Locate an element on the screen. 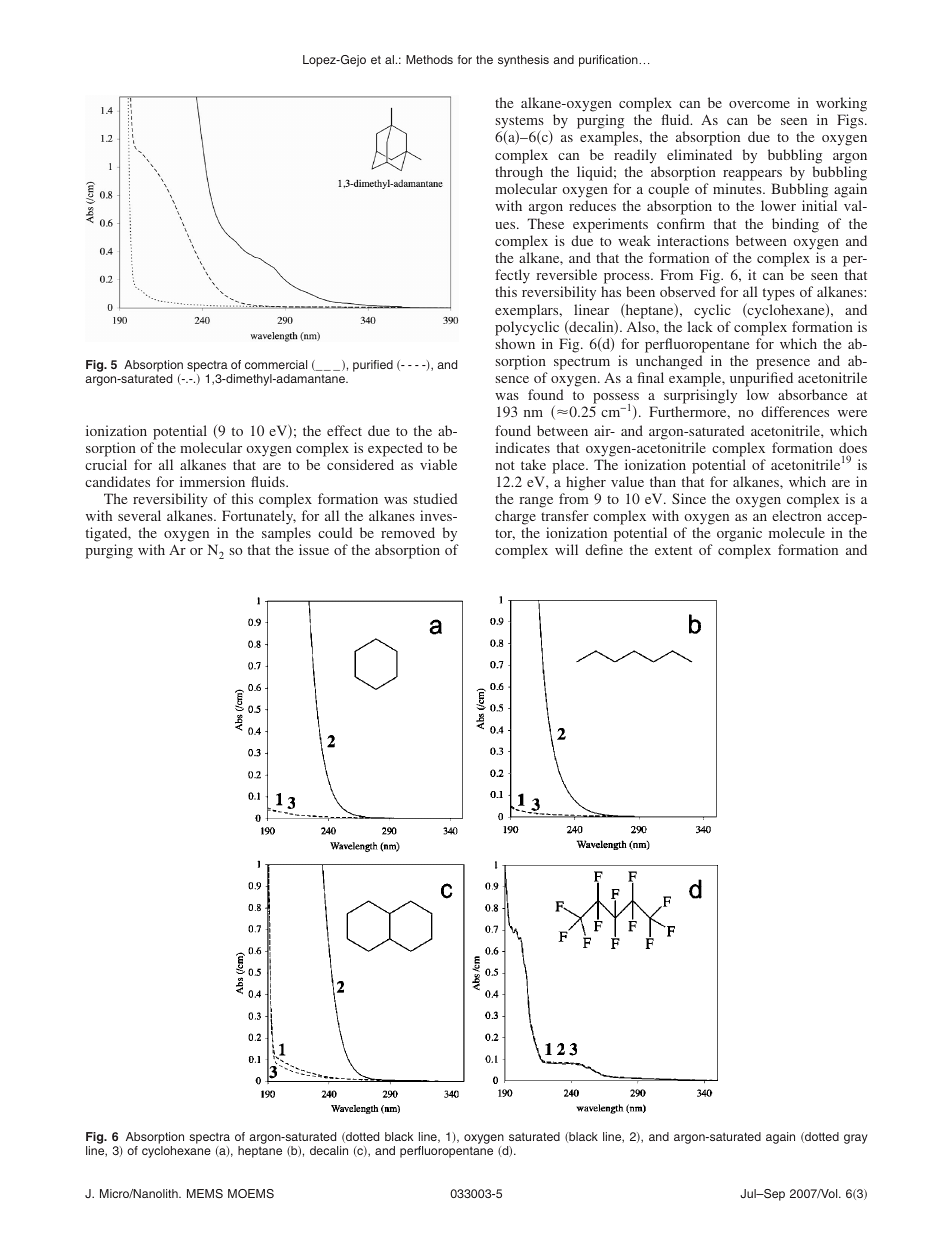  overcome is located at coordinates (759, 104).
